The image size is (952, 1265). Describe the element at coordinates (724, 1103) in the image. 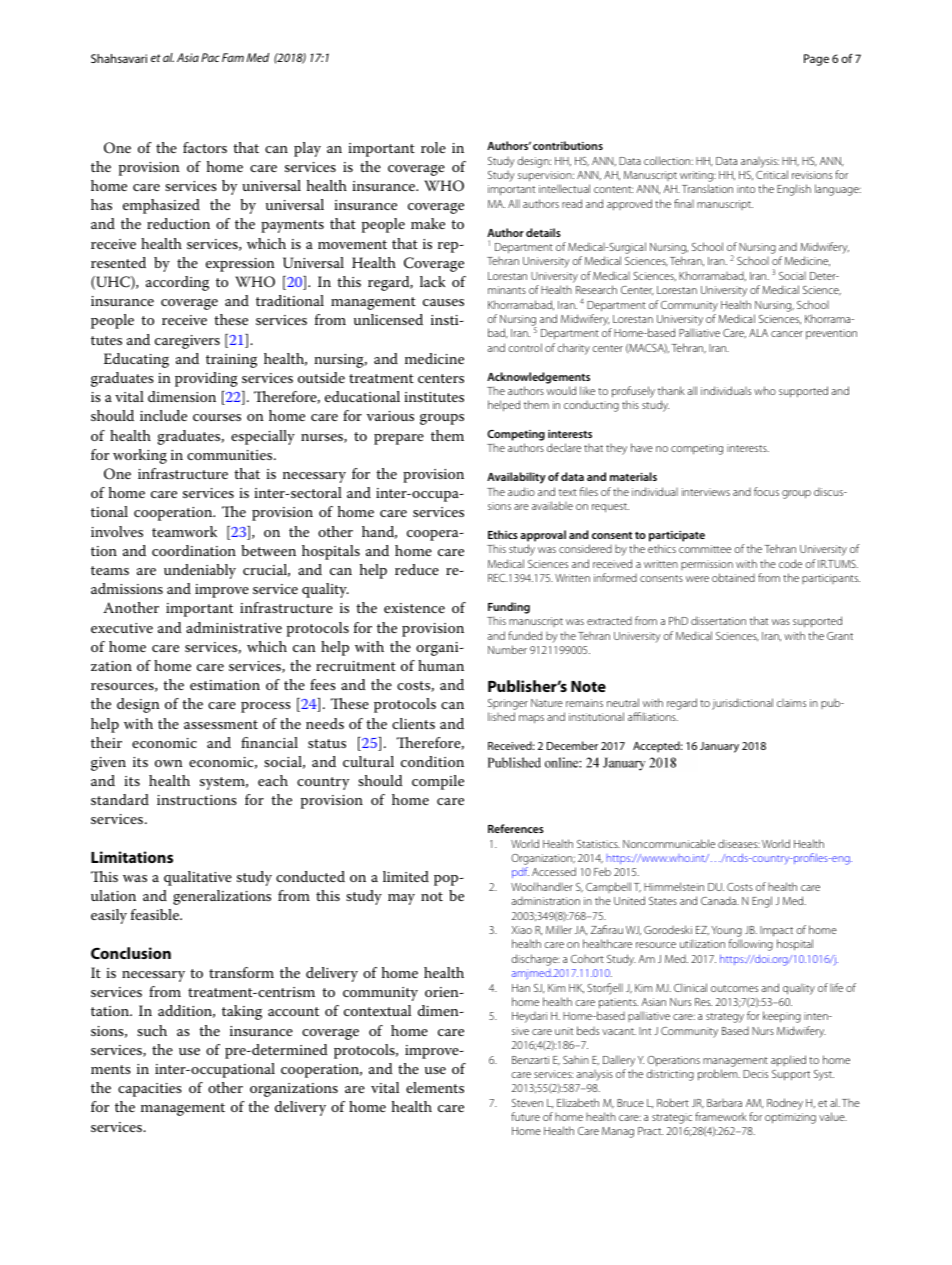

I see `Barbara` at that location.
